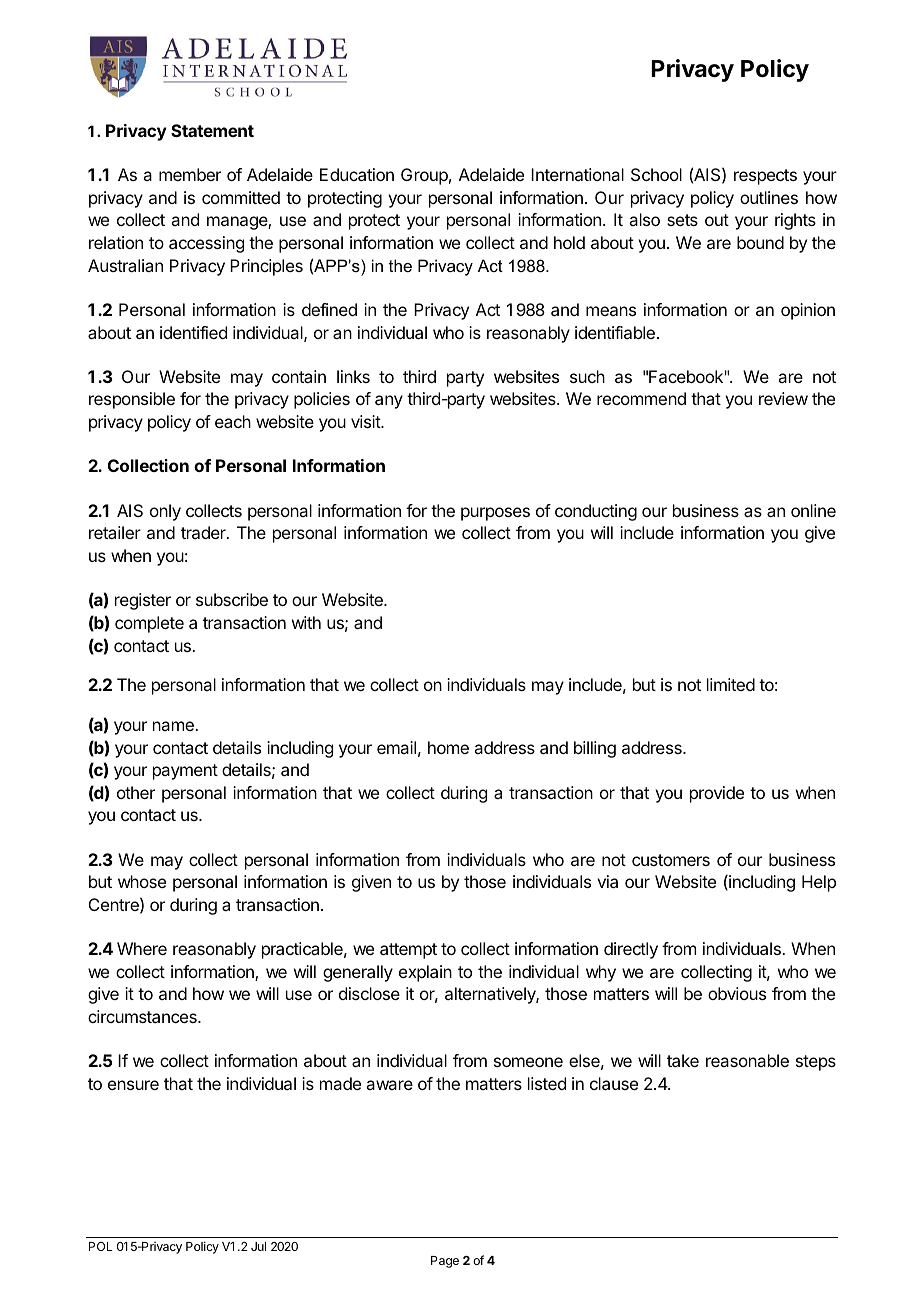 This screenshot has height=1308, width=924. What do you see at coordinates (765, 177) in the screenshot?
I see `respects` at bounding box center [765, 177].
